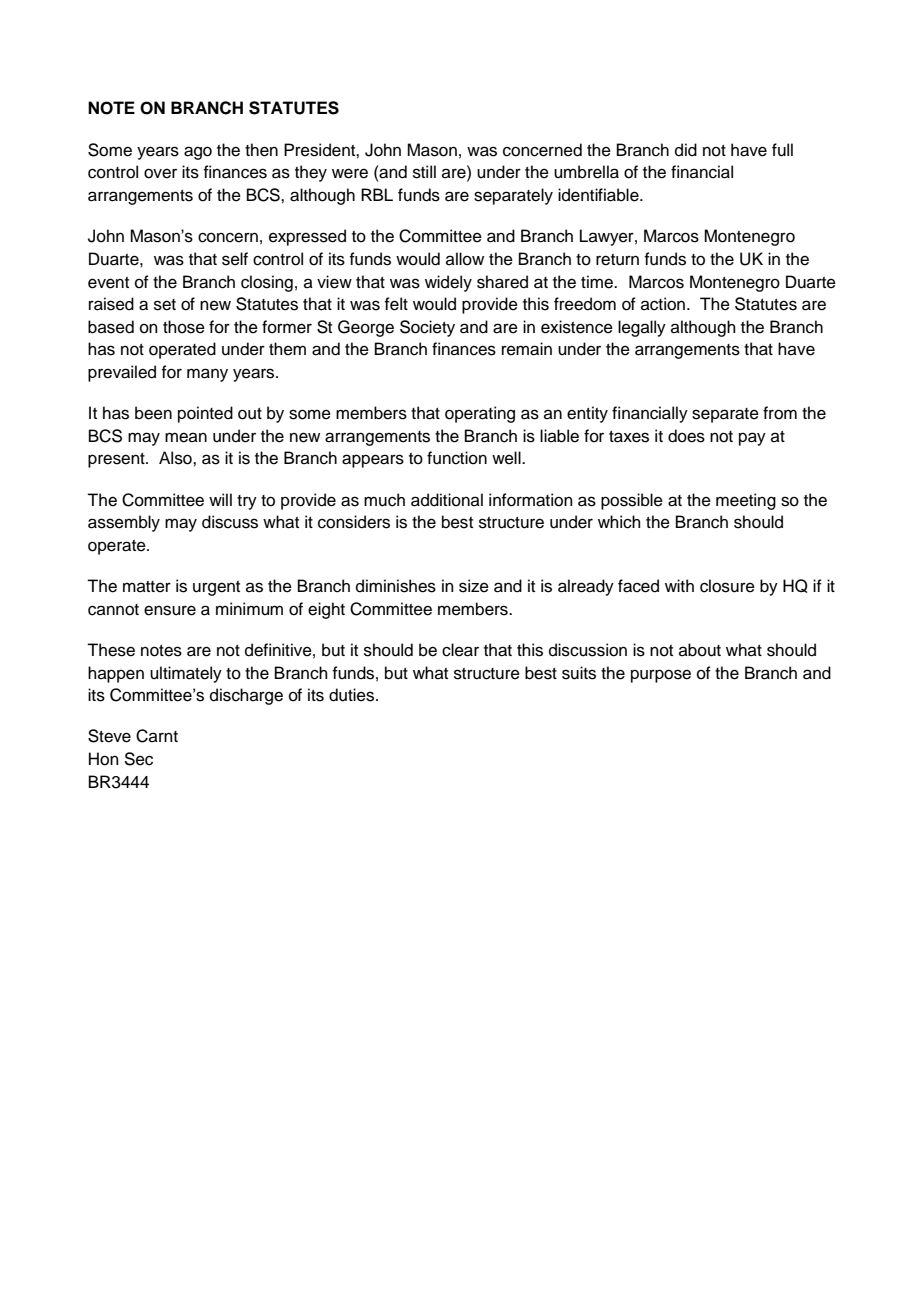 This screenshot has height=1308, width=924. I want to click on with, so click(679, 585).
